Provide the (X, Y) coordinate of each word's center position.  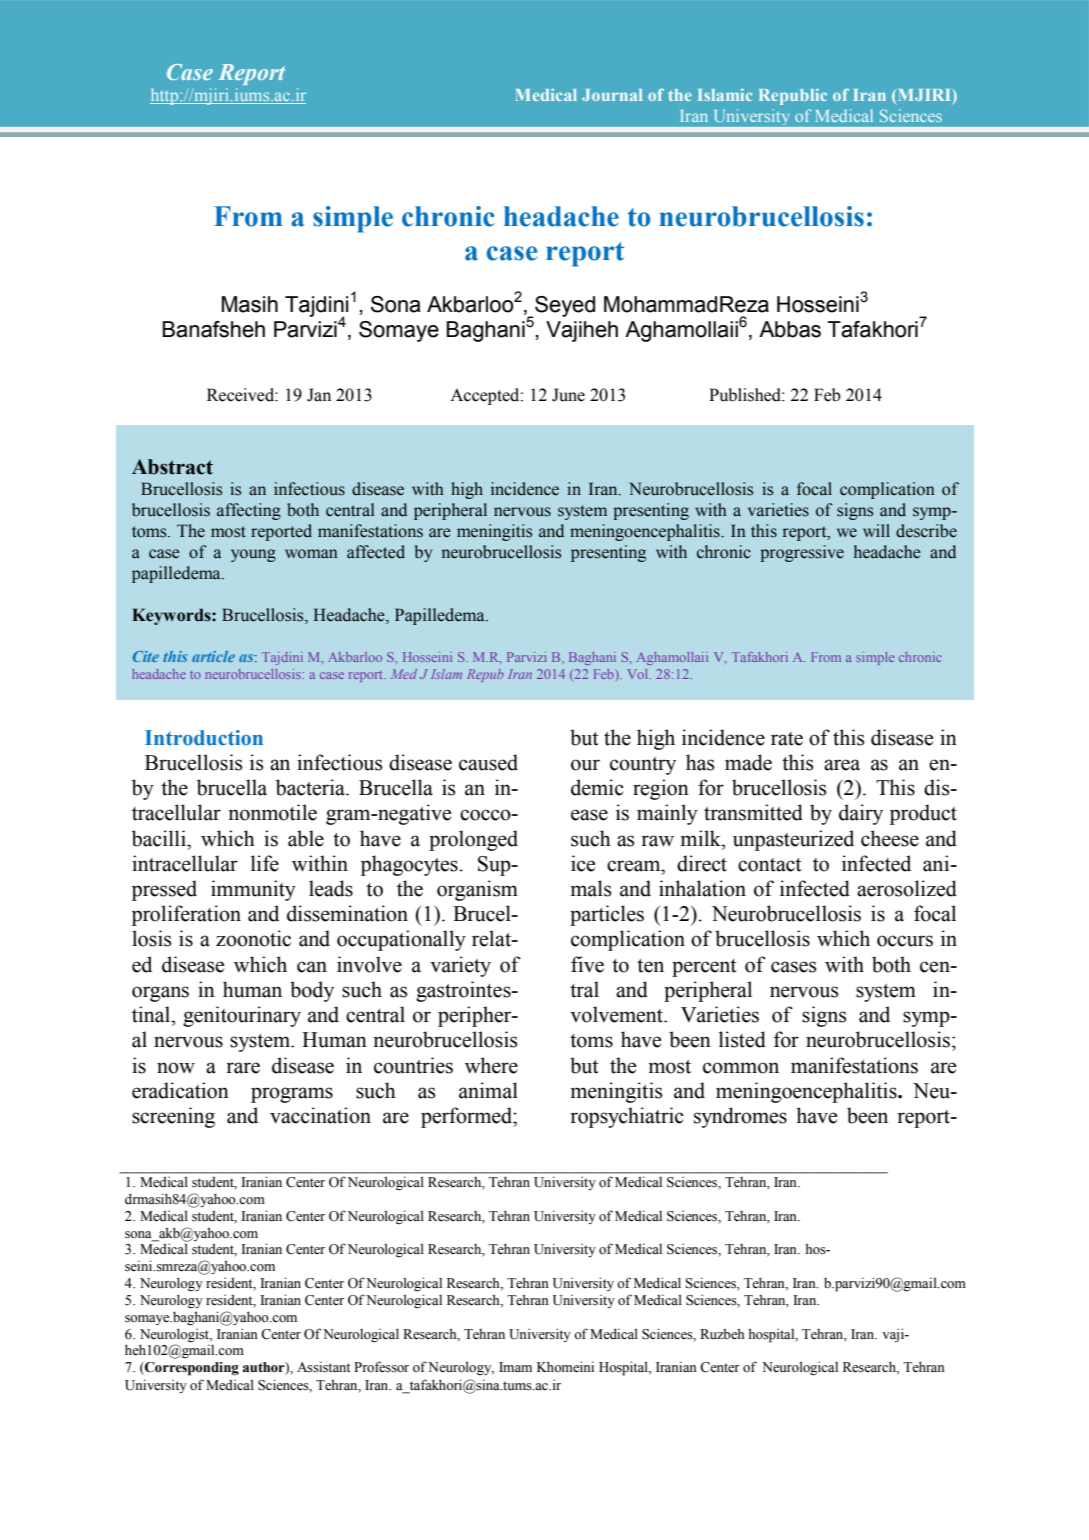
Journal (612, 95)
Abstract (172, 467)
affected (376, 552)
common (741, 1068)
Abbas (790, 329)
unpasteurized (793, 840)
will (876, 530)
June (568, 395)
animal (488, 1090)
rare (243, 1068)
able (306, 838)
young (253, 555)
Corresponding (191, 1369)
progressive (802, 553)
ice (583, 863)
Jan (319, 395)
